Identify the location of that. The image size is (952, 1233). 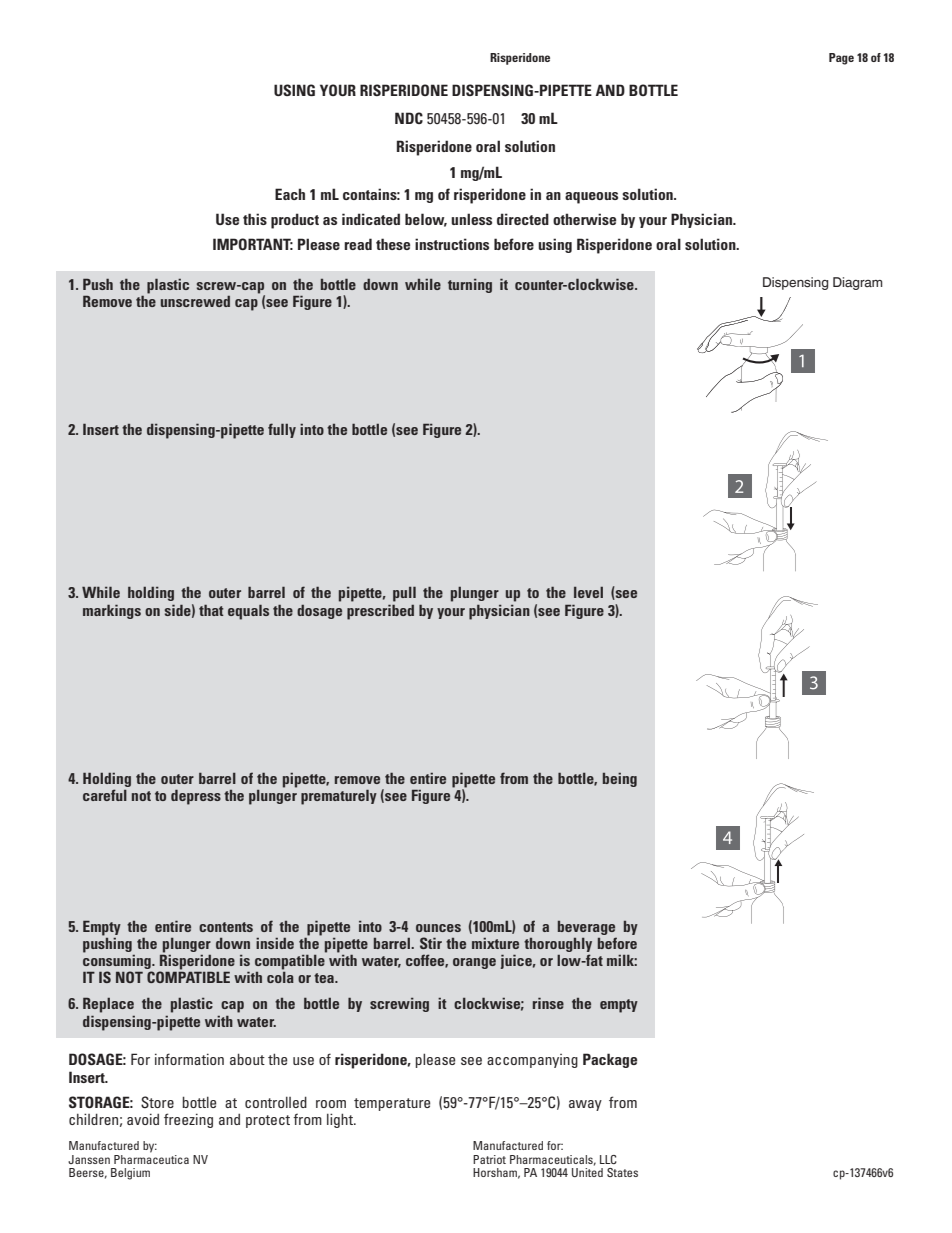
(211, 610).
